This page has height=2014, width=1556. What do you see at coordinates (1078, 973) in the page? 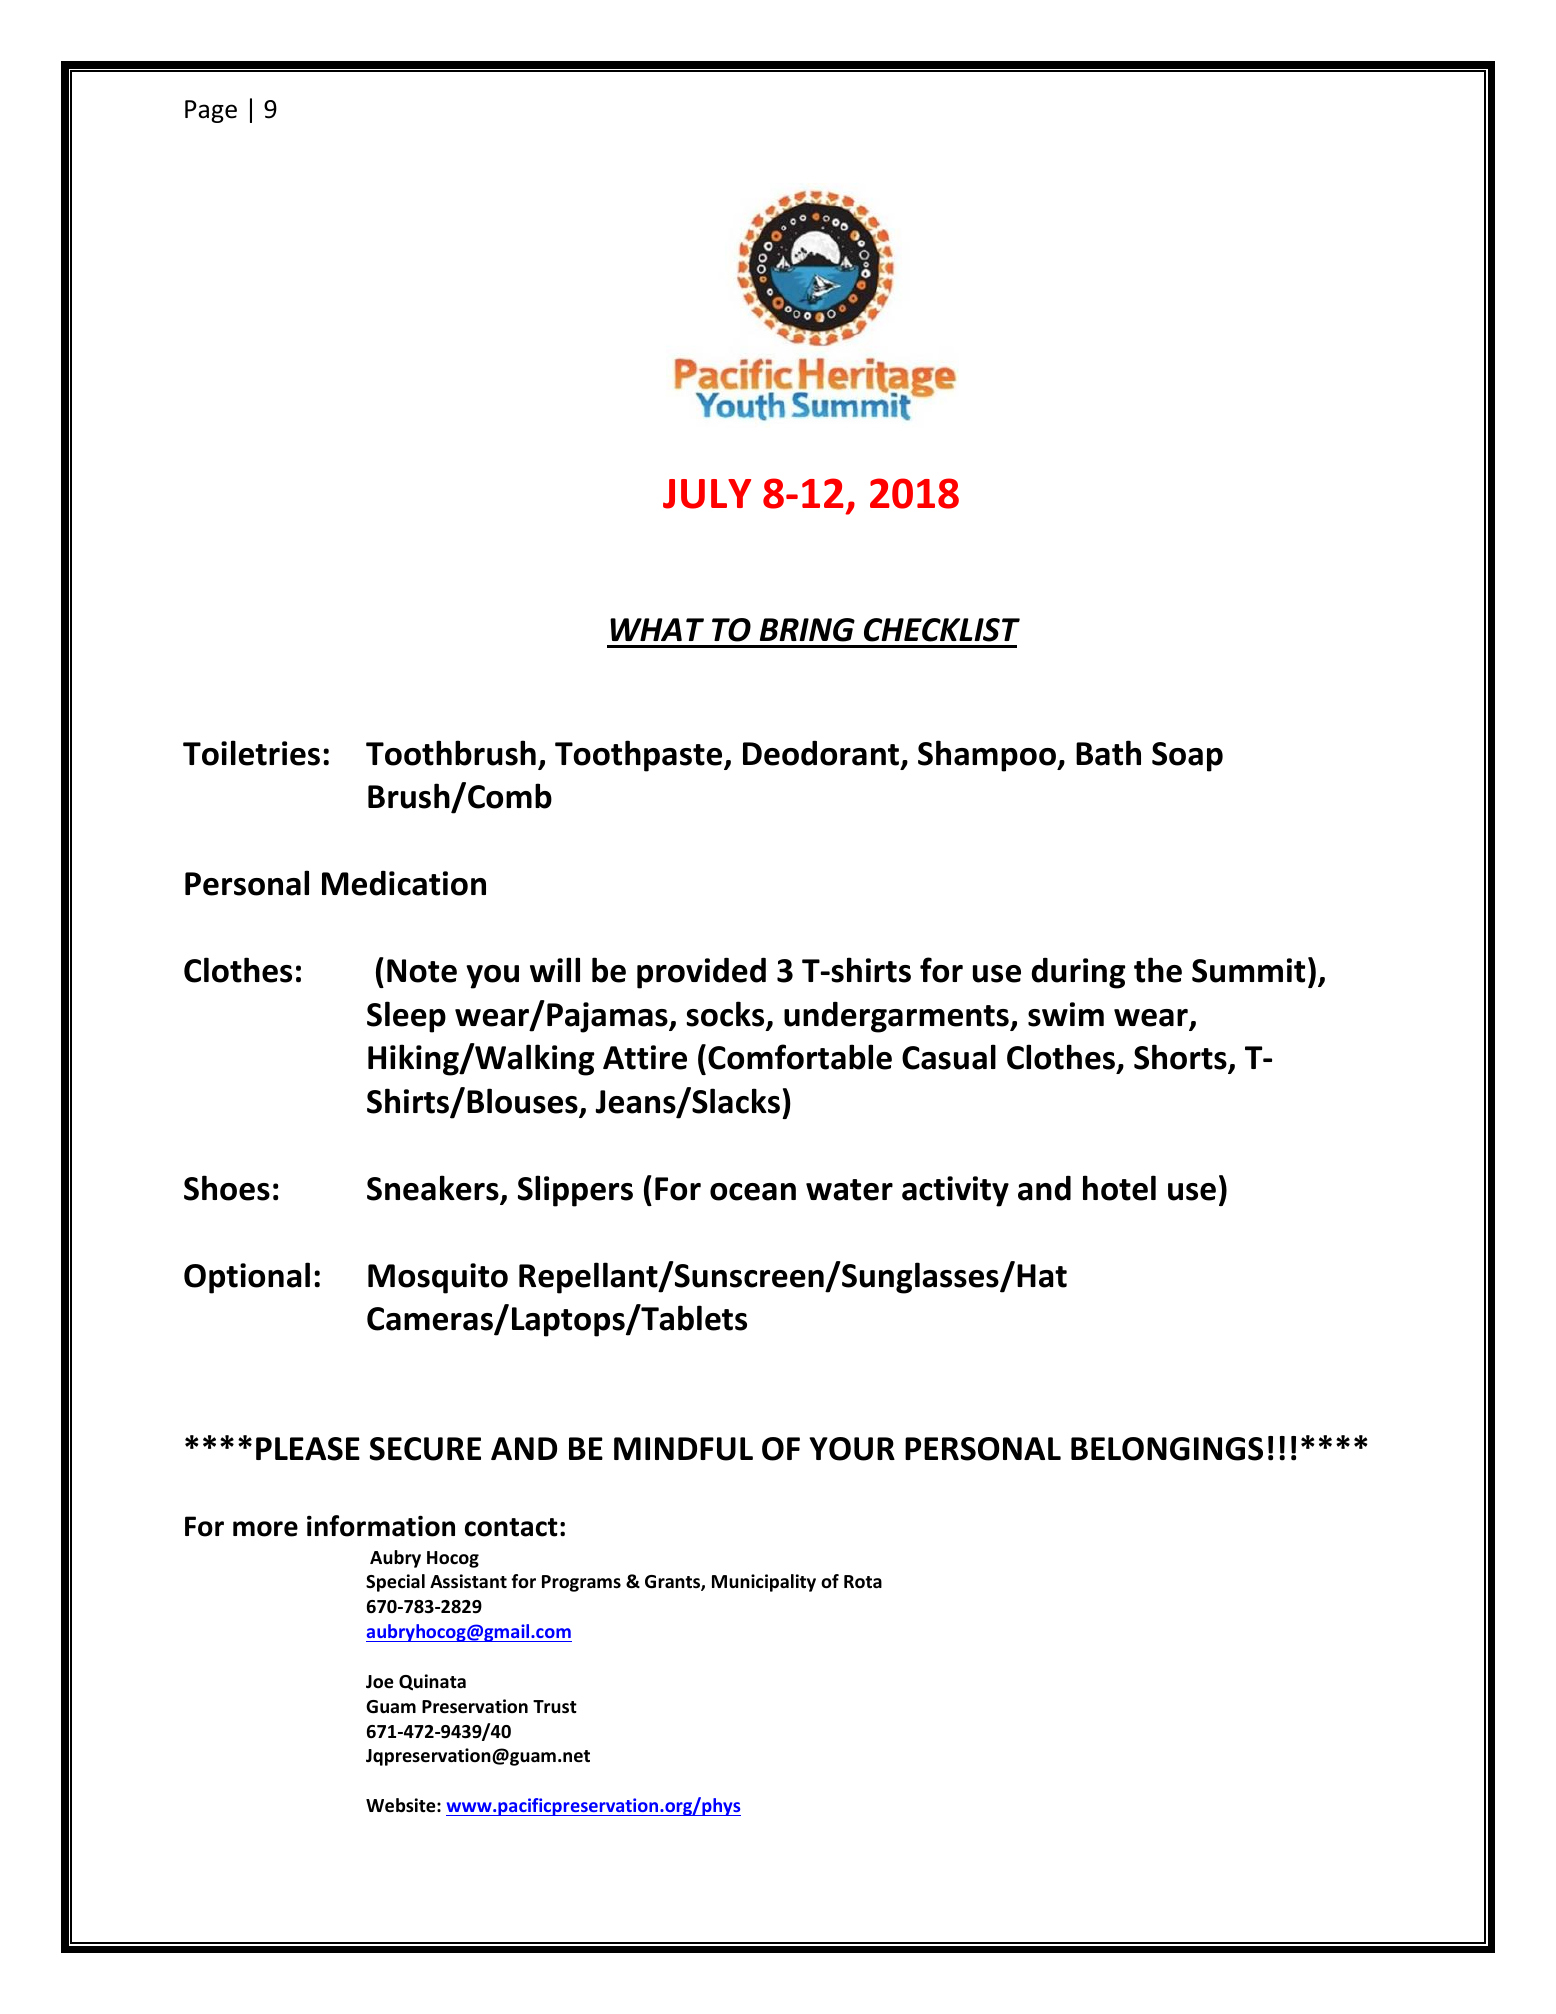
I see `during` at bounding box center [1078, 973].
